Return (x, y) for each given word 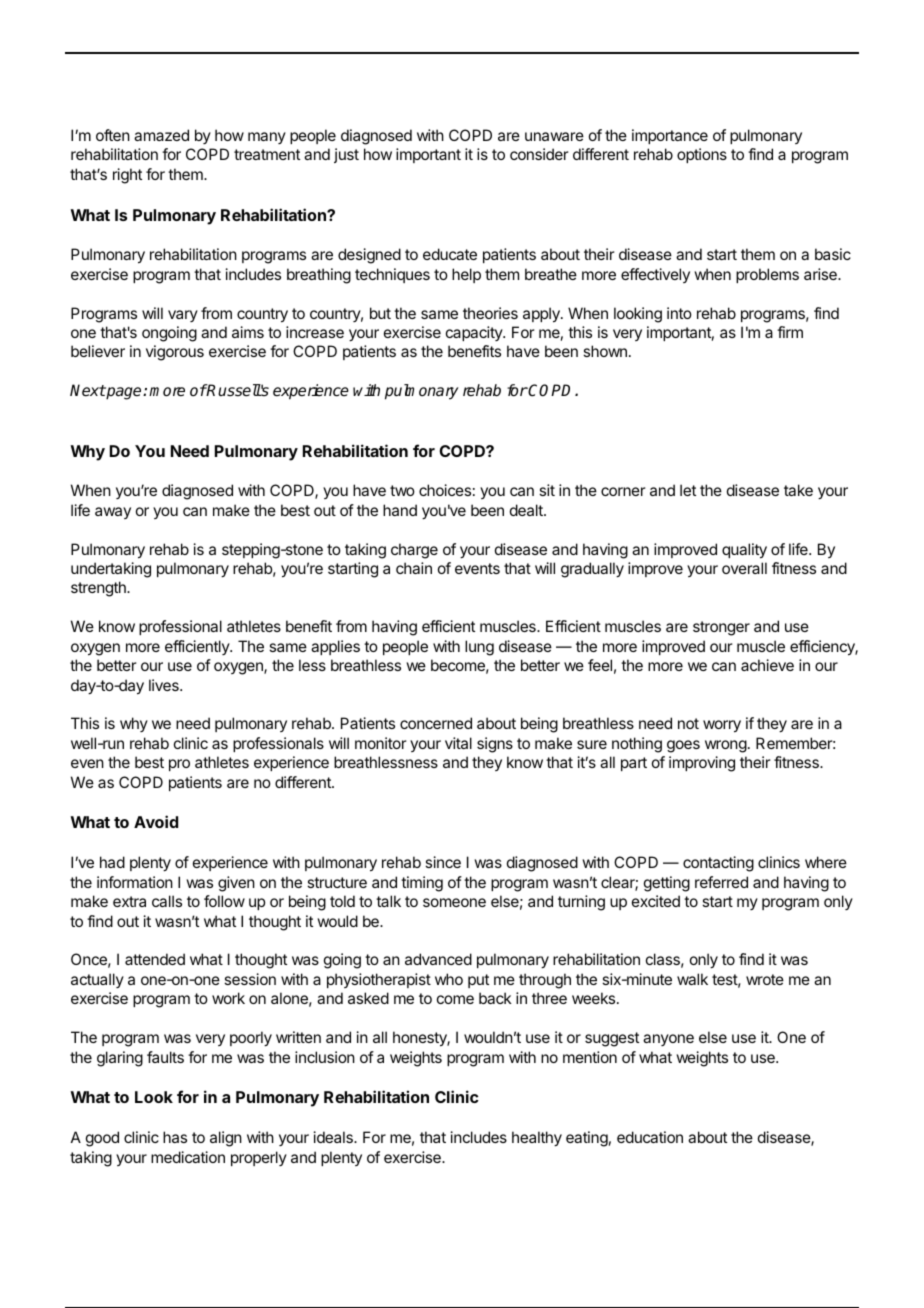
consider (539, 154)
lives (165, 685)
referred (721, 882)
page (124, 393)
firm (790, 332)
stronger (721, 628)
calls (167, 901)
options (702, 155)
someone (454, 902)
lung (479, 648)
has (175, 1137)
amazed (161, 135)
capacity (475, 333)
